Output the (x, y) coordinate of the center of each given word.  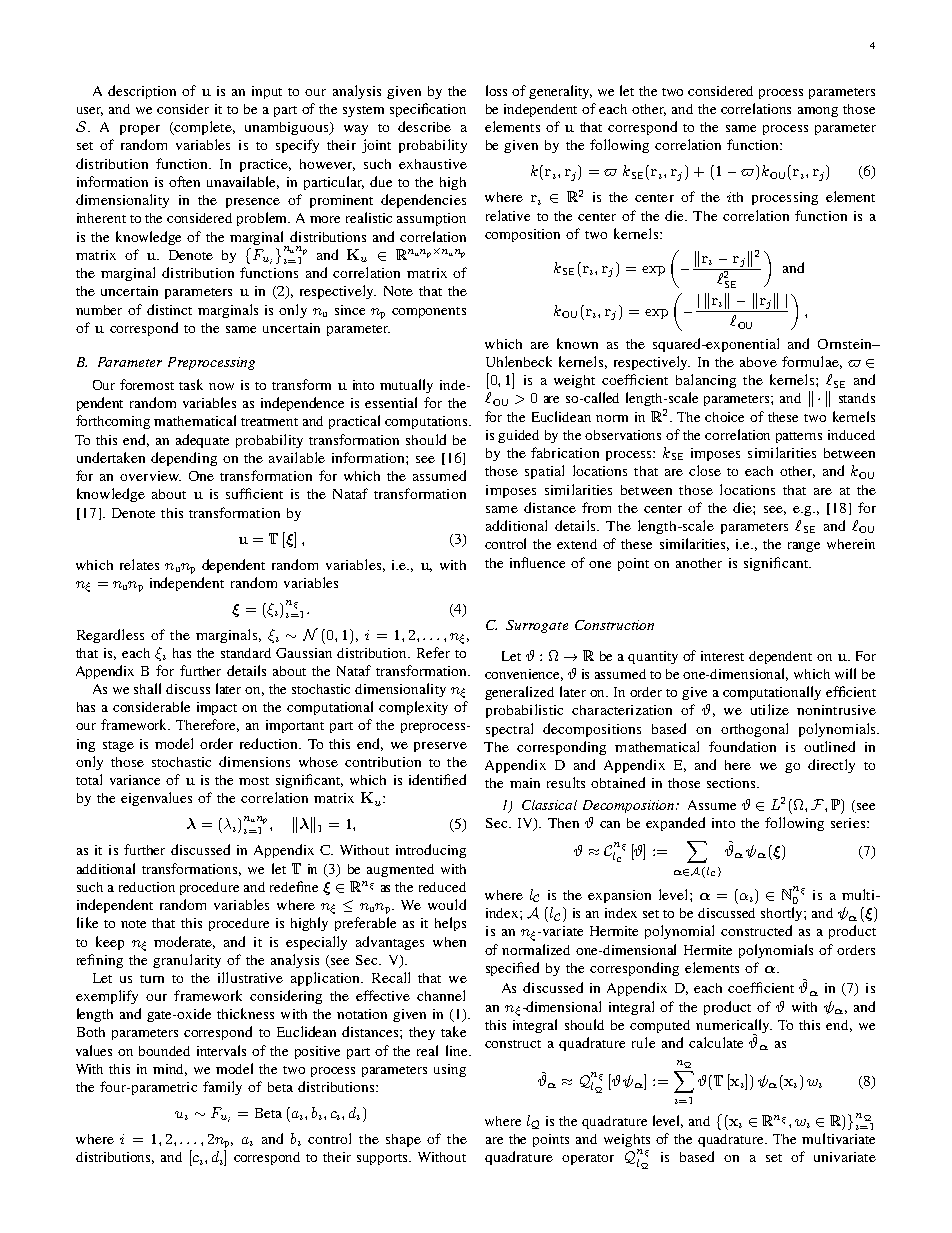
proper (140, 130)
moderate (184, 942)
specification (428, 110)
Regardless (110, 636)
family (222, 1088)
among (818, 112)
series (849, 823)
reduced (442, 887)
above (758, 362)
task (191, 384)
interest (722, 656)
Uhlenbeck (519, 361)
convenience (524, 675)
